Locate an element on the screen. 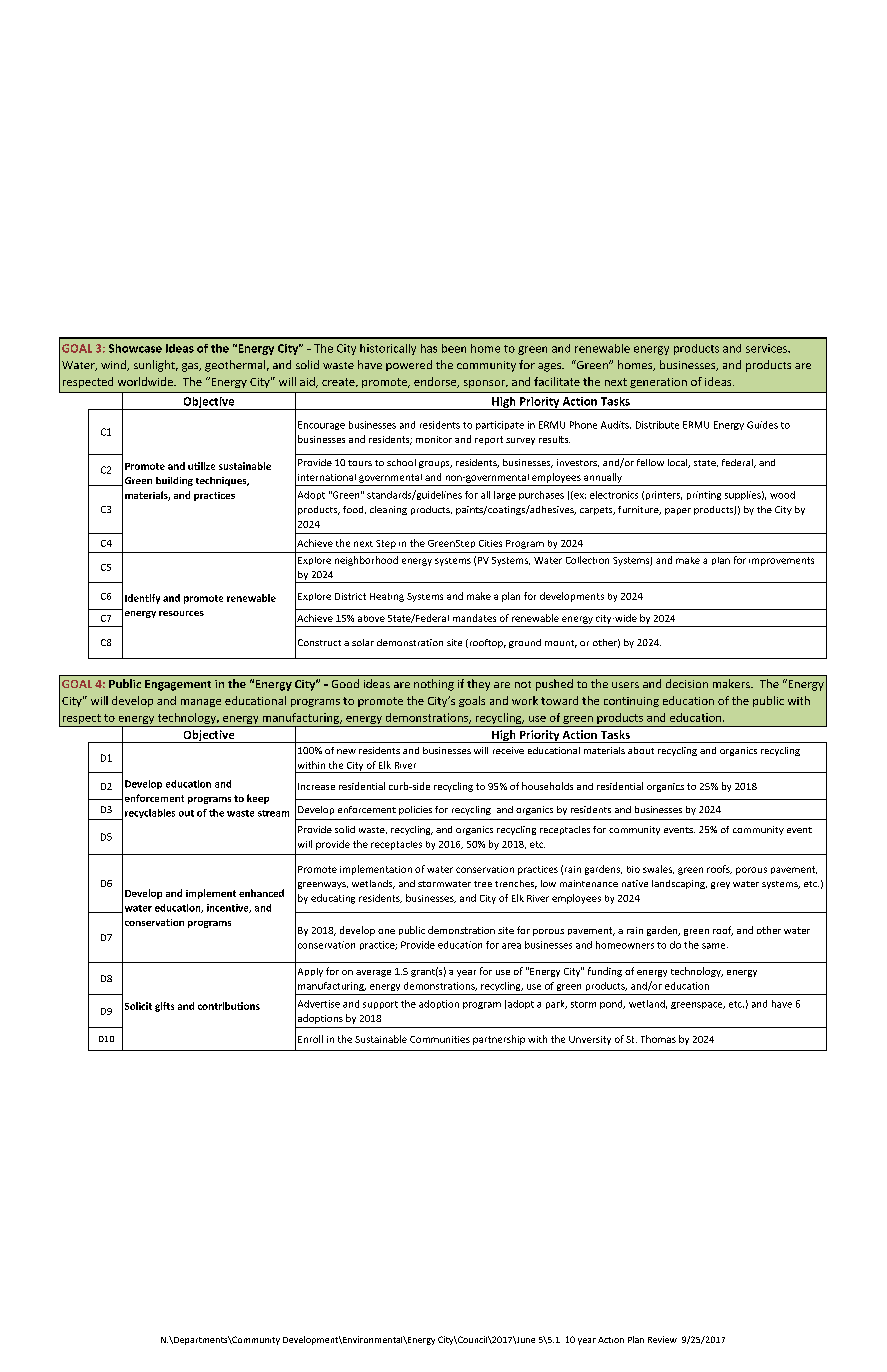  decision is located at coordinates (687, 683).
